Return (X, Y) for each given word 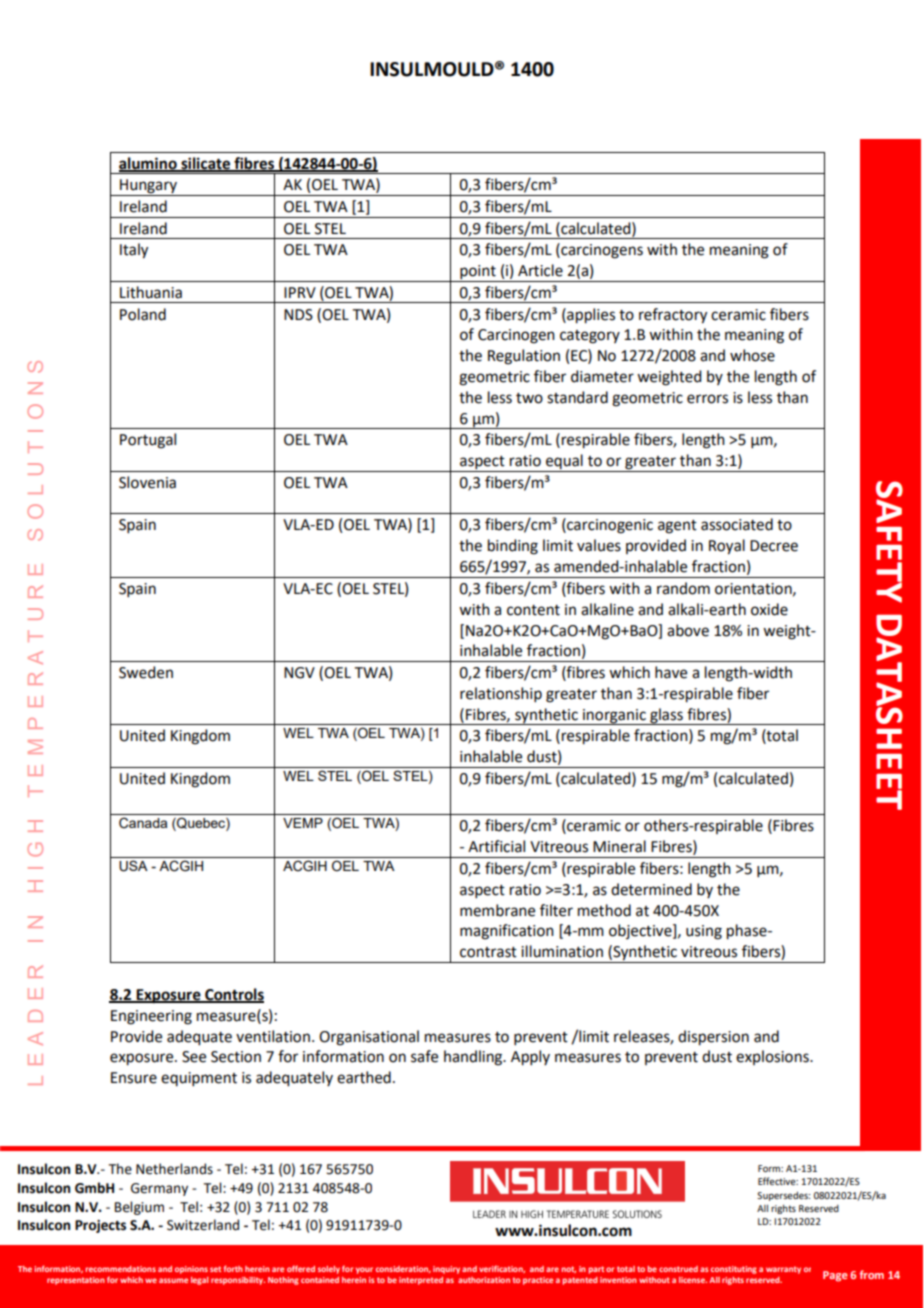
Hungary (148, 187)
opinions (191, 1270)
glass (666, 716)
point (478, 273)
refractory (673, 316)
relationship (501, 694)
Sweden (146, 672)
